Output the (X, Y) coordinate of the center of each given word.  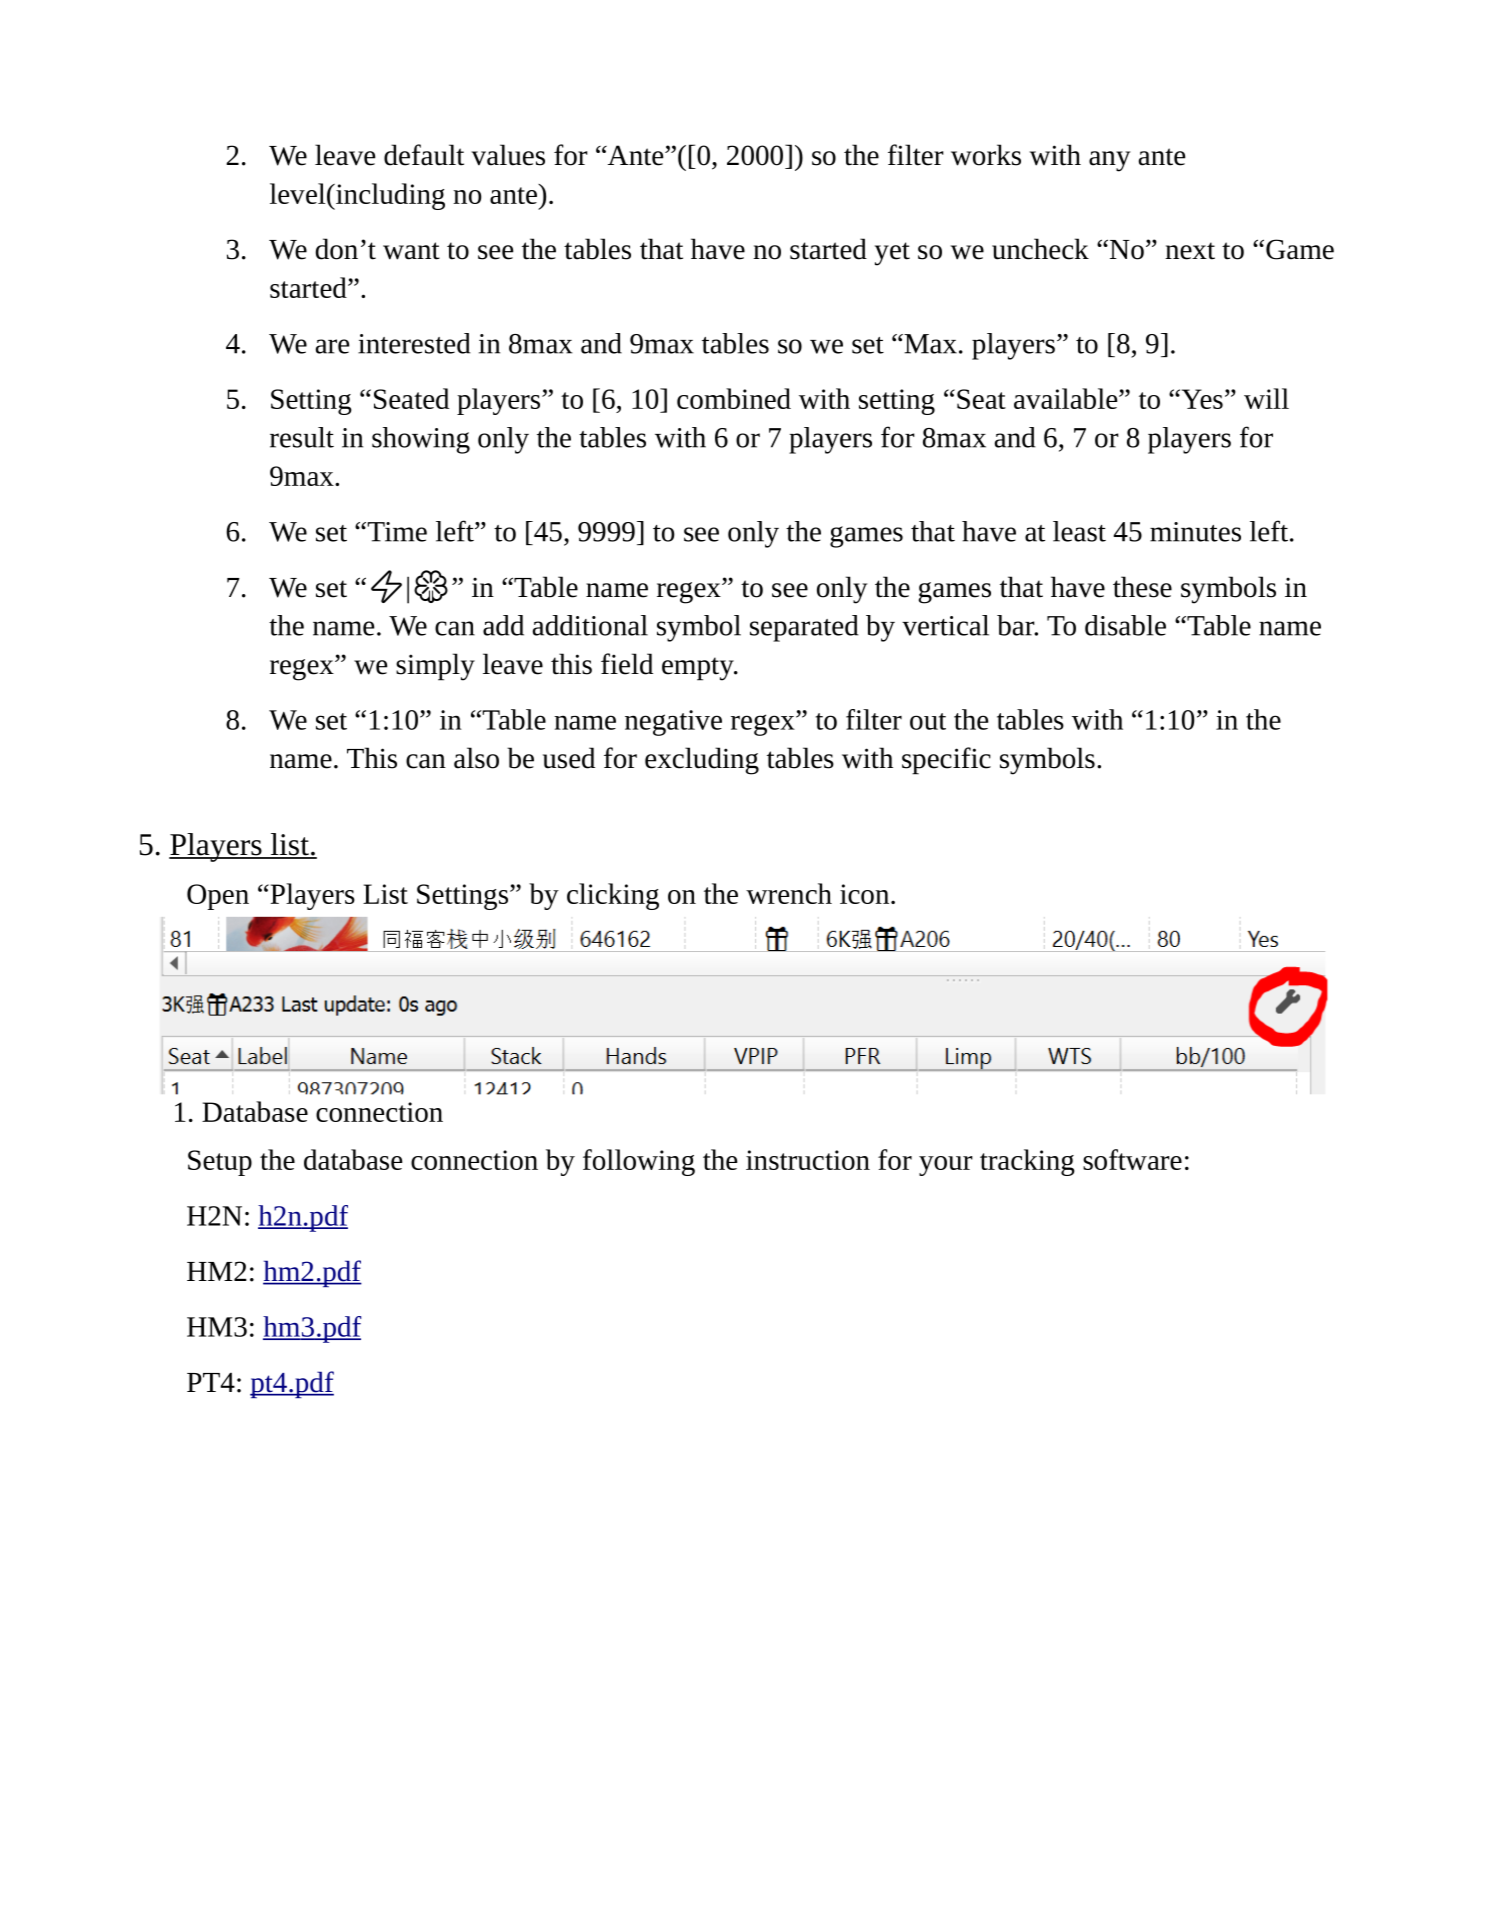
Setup (220, 1163)
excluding (702, 761)
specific (946, 761)
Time (396, 532)
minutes (1195, 532)
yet (892, 254)
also (476, 758)
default (424, 155)
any (1109, 161)
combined (734, 398)
